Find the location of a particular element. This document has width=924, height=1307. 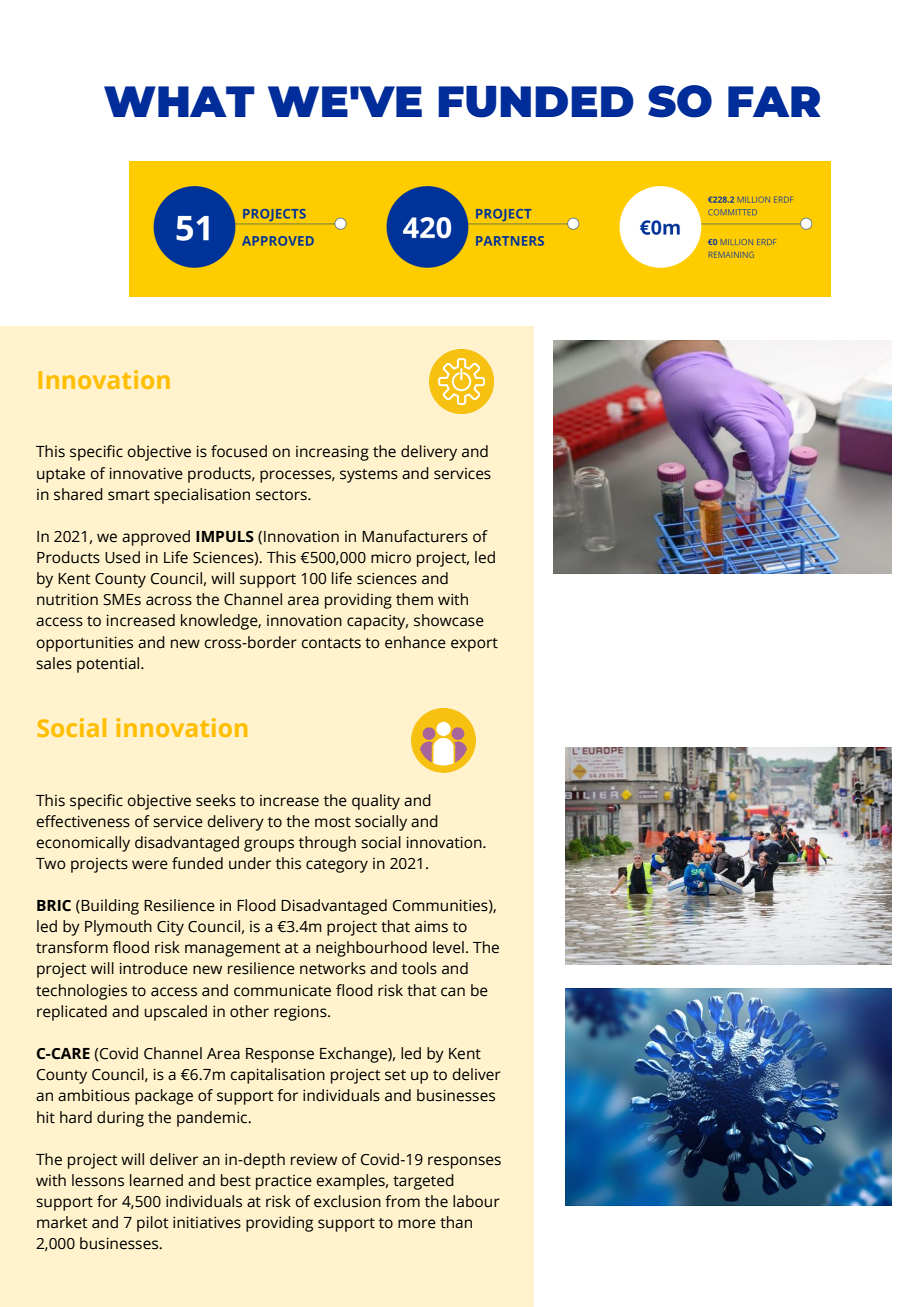

increasing is located at coordinates (332, 453).
